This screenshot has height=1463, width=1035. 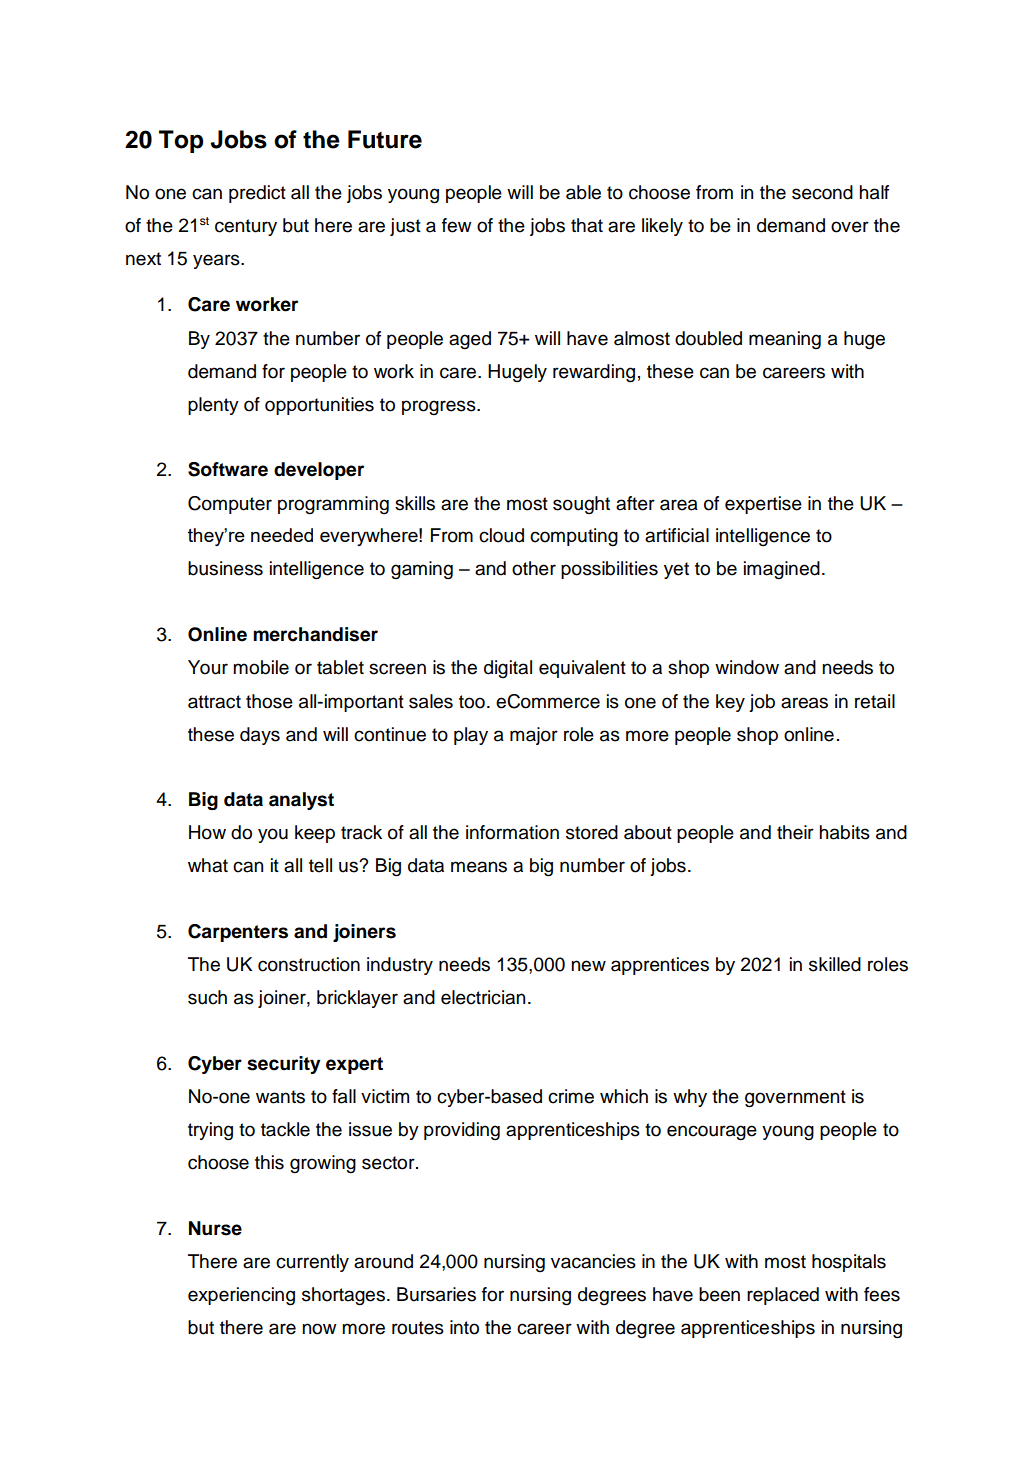 What do you see at coordinates (257, 194) in the screenshot?
I see `predict` at bounding box center [257, 194].
